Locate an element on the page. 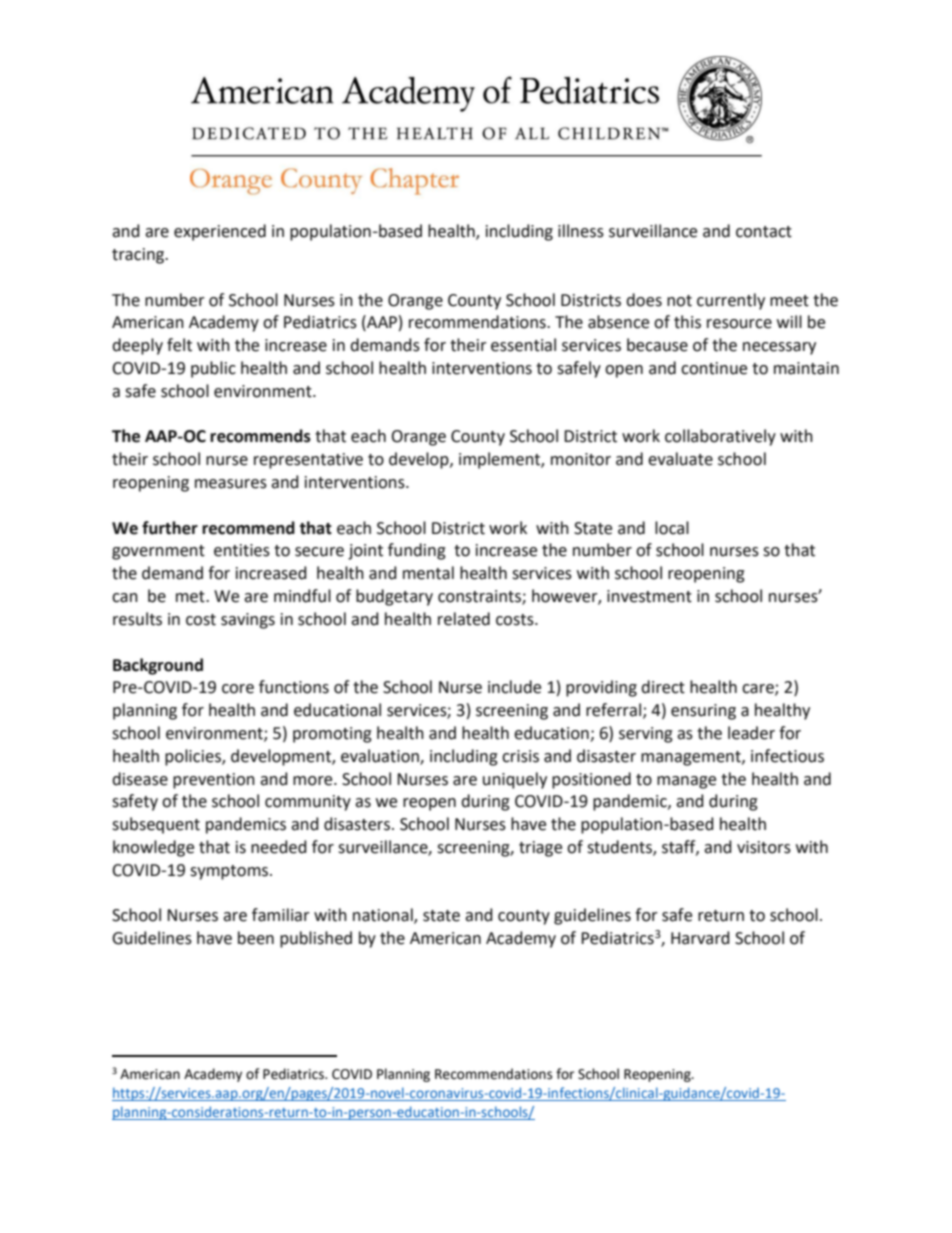 The height and width of the page is (1233, 952). experienced is located at coordinates (220, 232).
